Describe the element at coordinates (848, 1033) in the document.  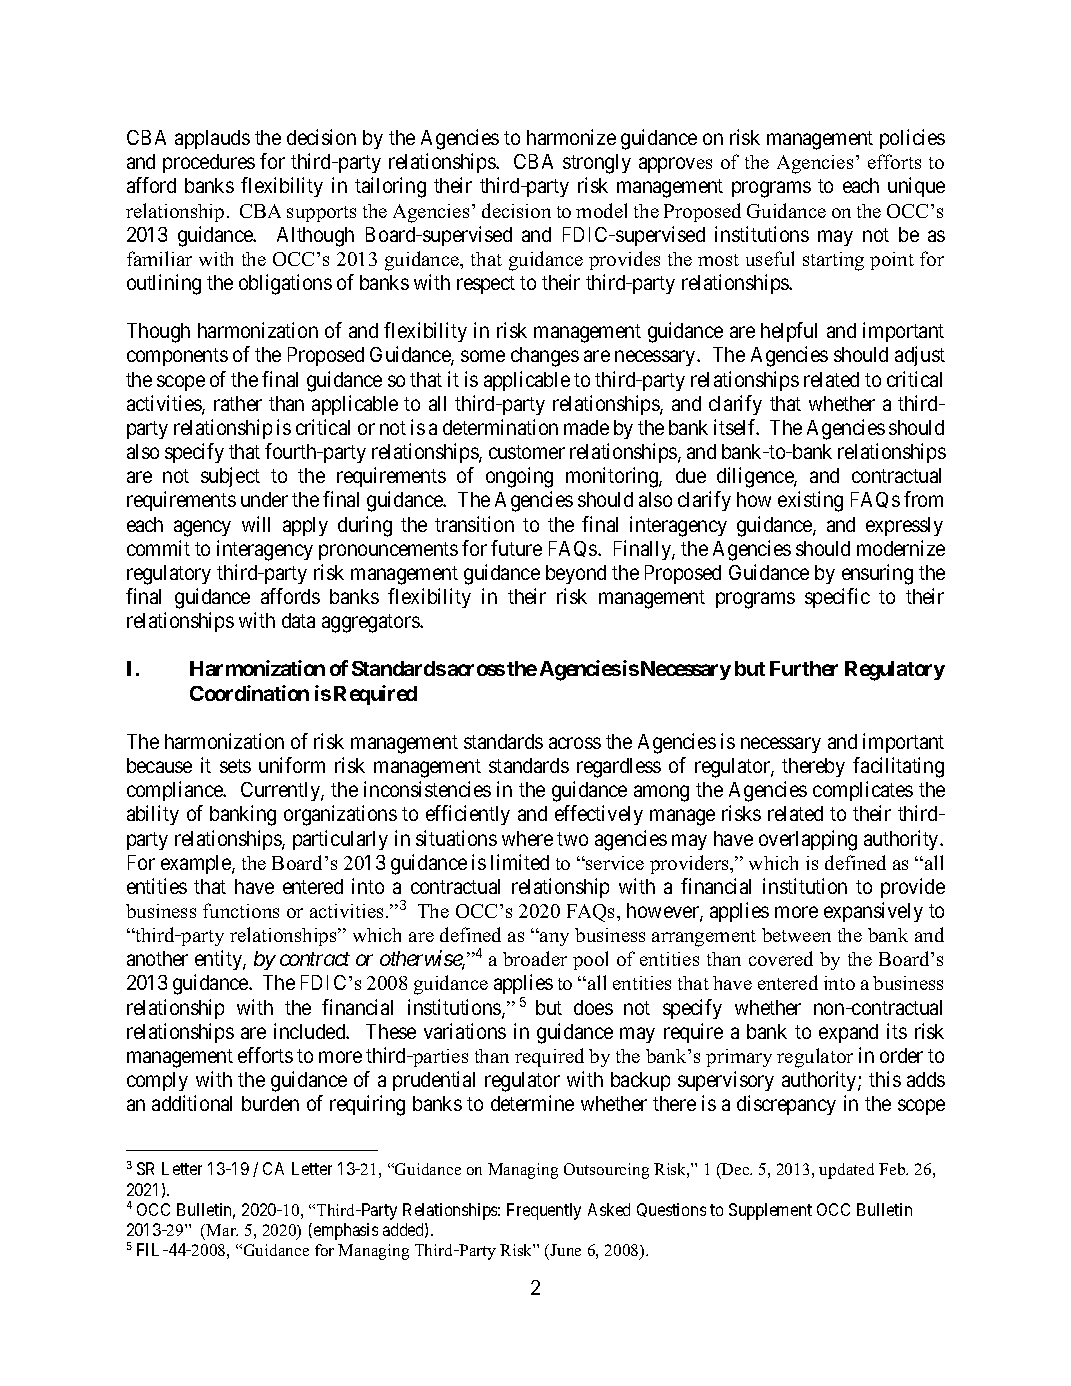
I see `expand` at that location.
